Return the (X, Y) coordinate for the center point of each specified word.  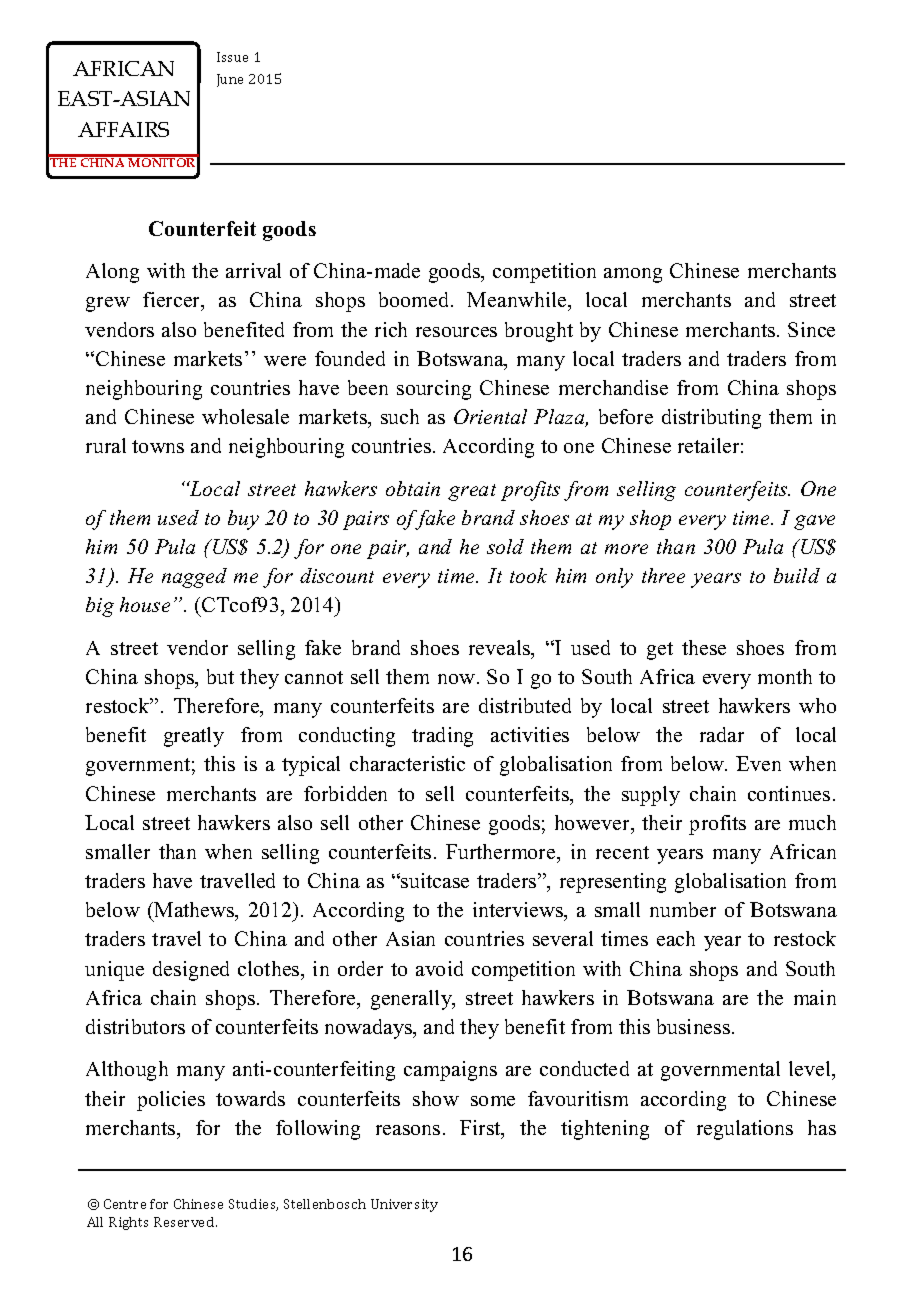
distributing (711, 419)
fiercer (173, 301)
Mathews (194, 911)
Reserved (185, 1222)
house (145, 604)
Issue (232, 57)
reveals (501, 649)
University (404, 1205)
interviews (519, 909)
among (633, 275)
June (230, 80)
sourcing (434, 390)
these (704, 647)
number (683, 909)
